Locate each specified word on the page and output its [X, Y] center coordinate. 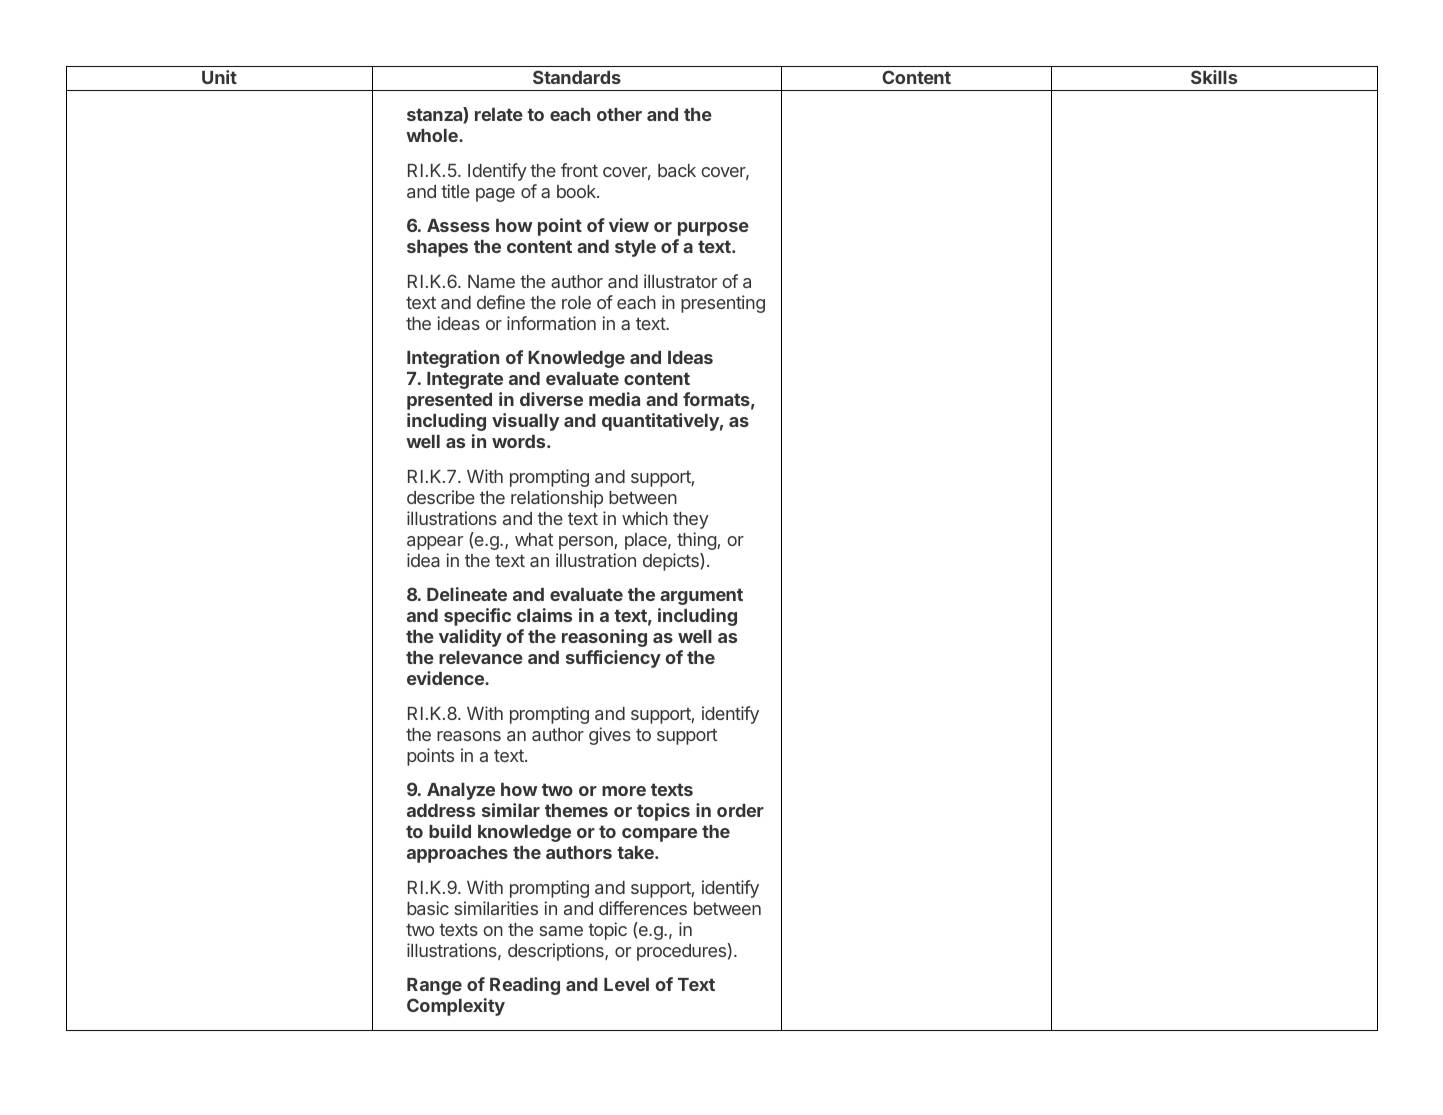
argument [701, 596]
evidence [446, 678]
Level [626, 984]
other [619, 114]
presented [449, 401]
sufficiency [613, 659]
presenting [723, 304]
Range [434, 986]
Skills [1214, 77]
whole [433, 135]
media [614, 399]
